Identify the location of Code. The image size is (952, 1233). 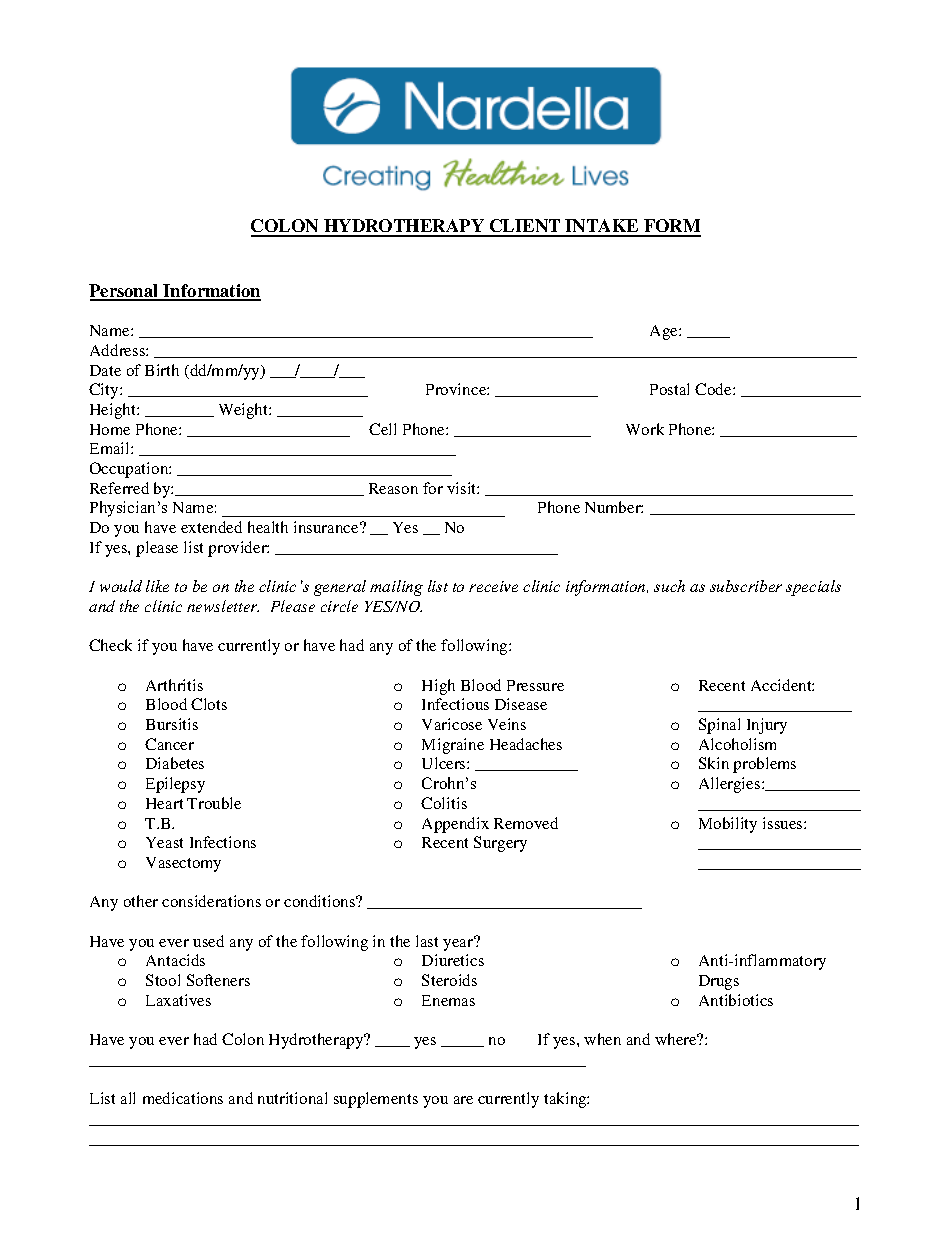
(714, 389).
